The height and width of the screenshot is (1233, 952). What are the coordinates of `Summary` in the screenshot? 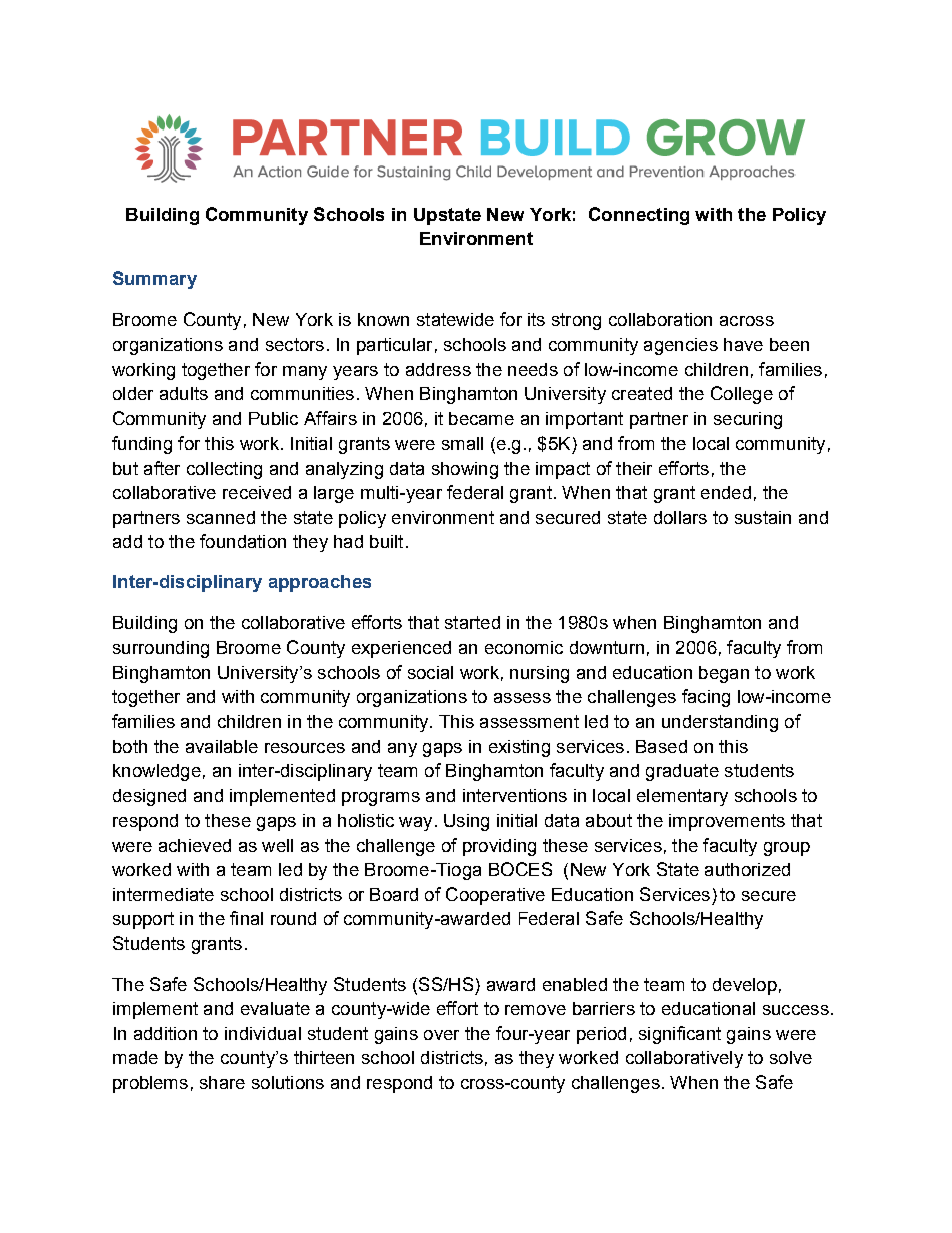 It's located at (155, 280).
